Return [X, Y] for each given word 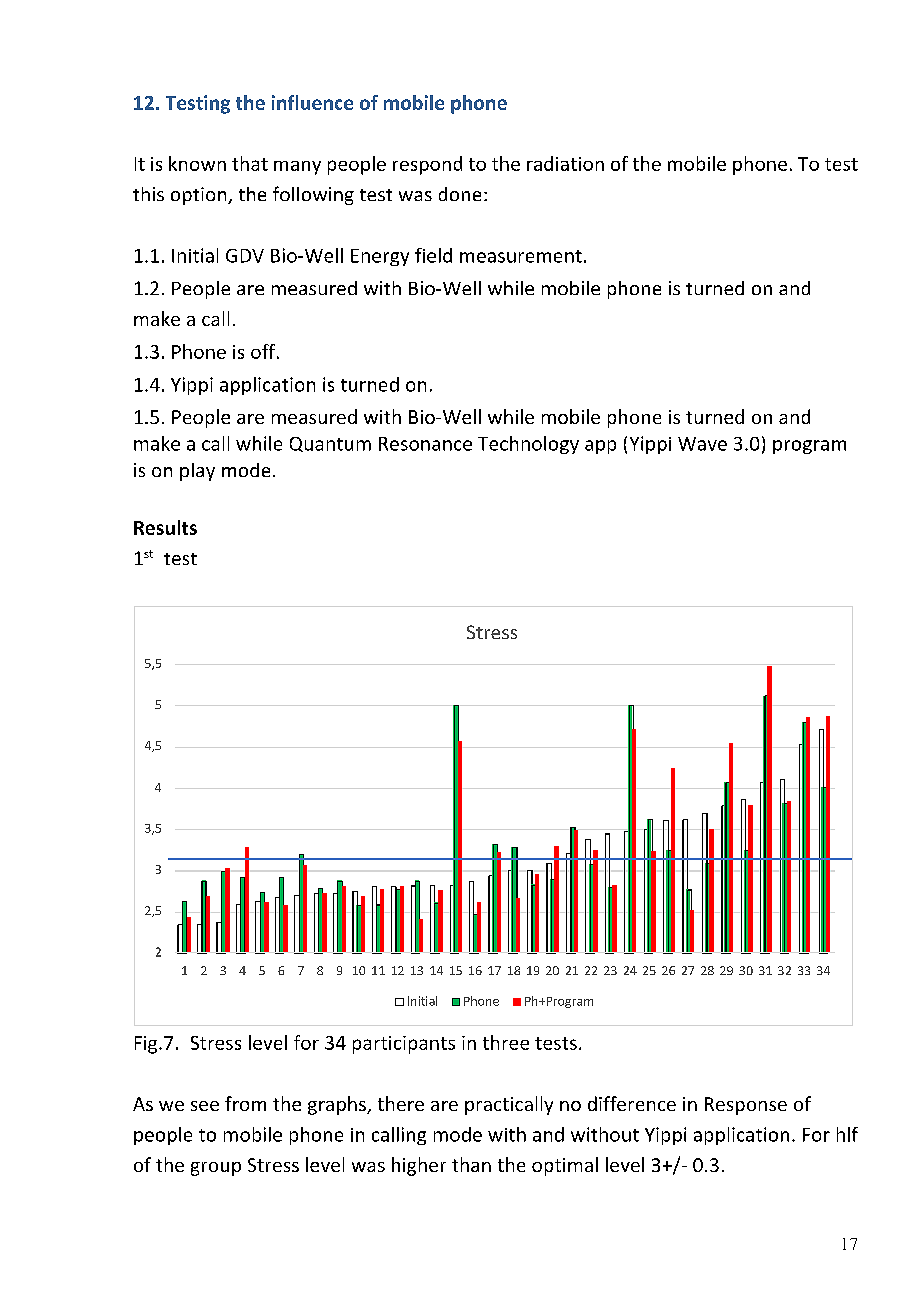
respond [427, 165]
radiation [565, 163]
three [506, 1042]
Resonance [425, 444]
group [216, 1169]
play [197, 472]
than [471, 1164]
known [197, 163]
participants [404, 1045]
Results [165, 527]
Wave [702, 444]
